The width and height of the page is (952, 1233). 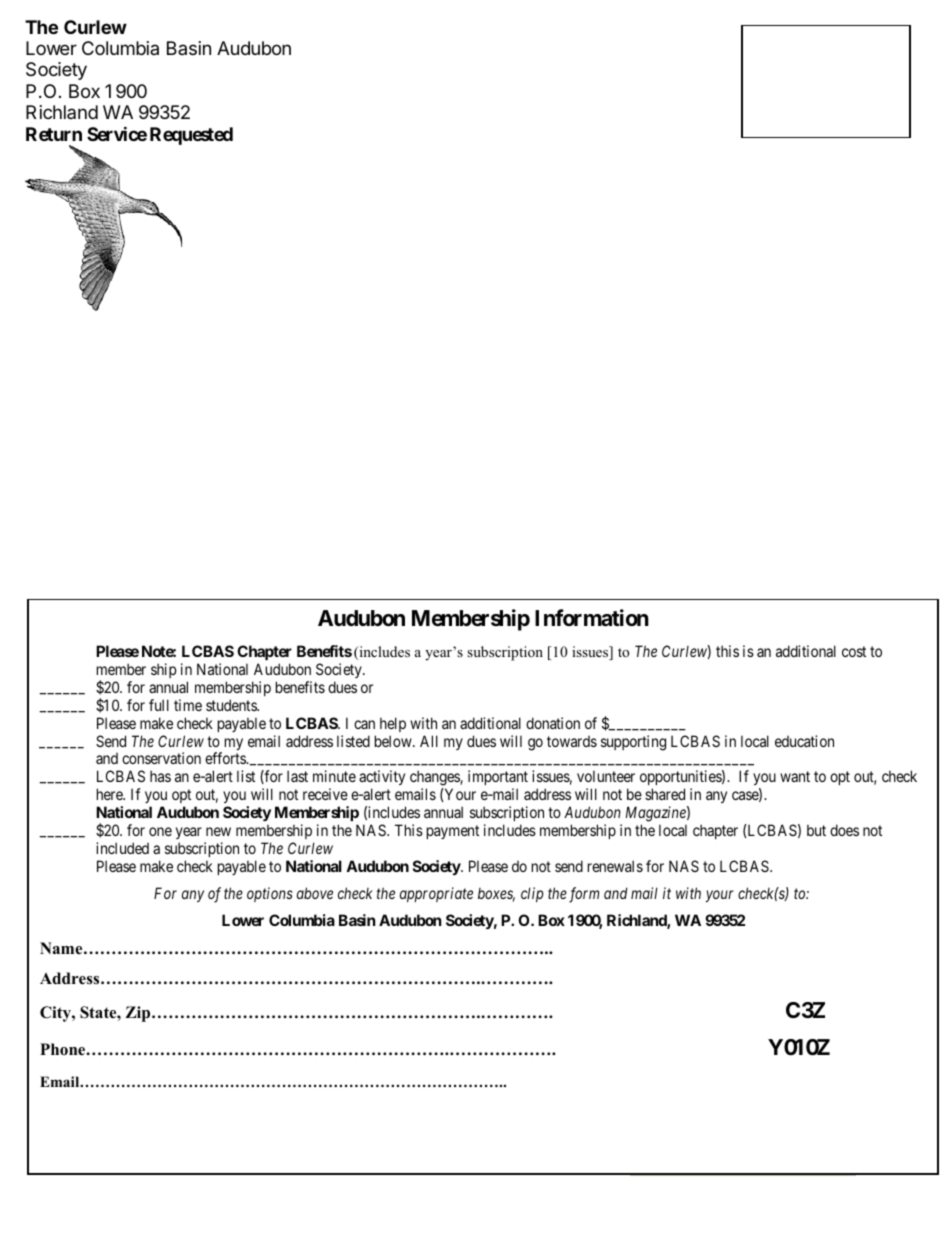 What do you see at coordinates (498, 779) in the page?
I see `important` at bounding box center [498, 779].
